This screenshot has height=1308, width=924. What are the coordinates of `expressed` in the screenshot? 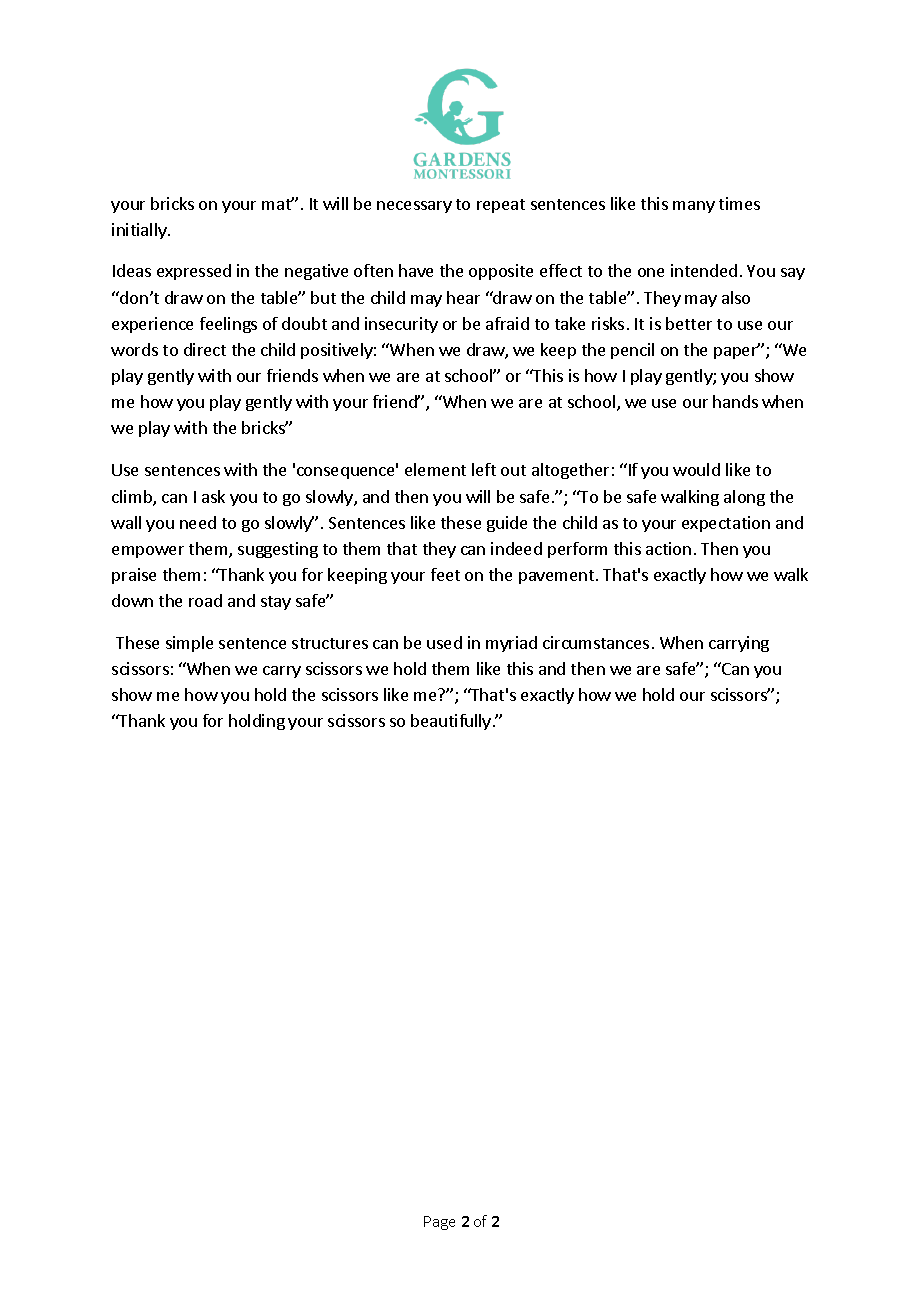 It's located at (194, 272).
